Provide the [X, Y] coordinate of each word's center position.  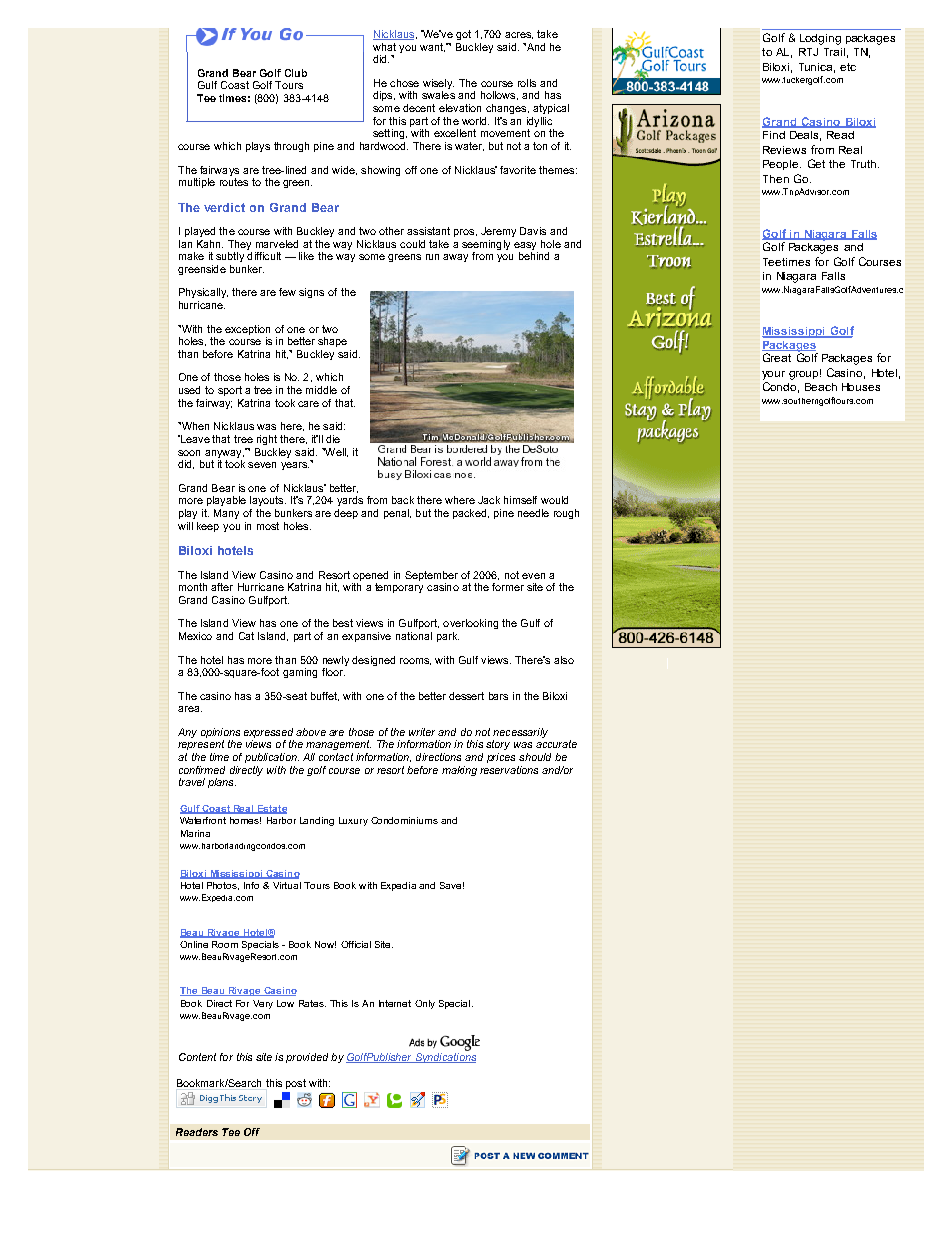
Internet [395, 1003]
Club [296, 73]
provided [307, 1058]
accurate [556, 744]
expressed [268, 733]
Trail [834, 52]
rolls [527, 83]
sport [230, 391]
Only [425, 1004]
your [773, 375]
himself [520, 500]
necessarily [520, 734]
